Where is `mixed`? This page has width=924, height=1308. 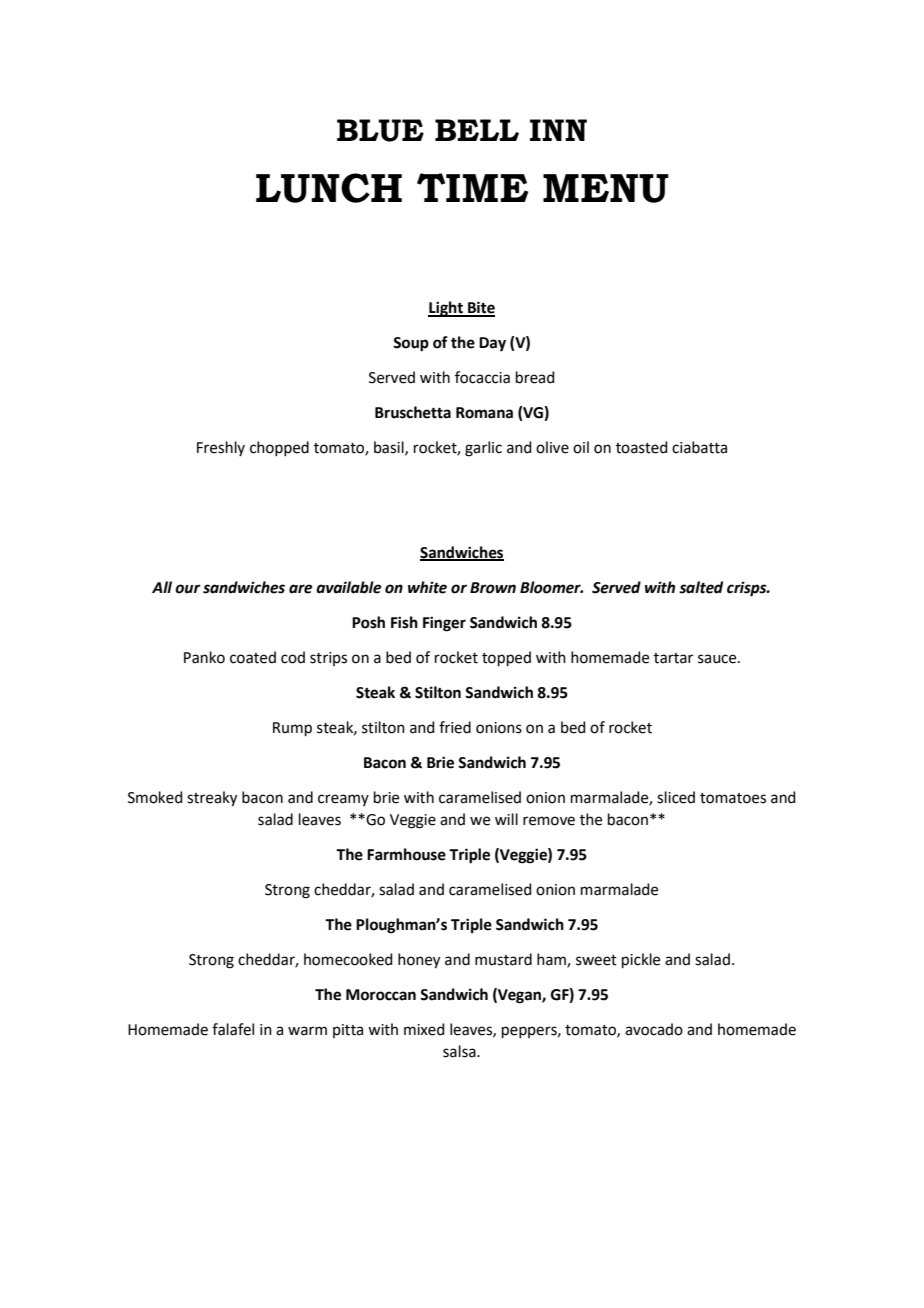 mixed is located at coordinates (424, 1029).
